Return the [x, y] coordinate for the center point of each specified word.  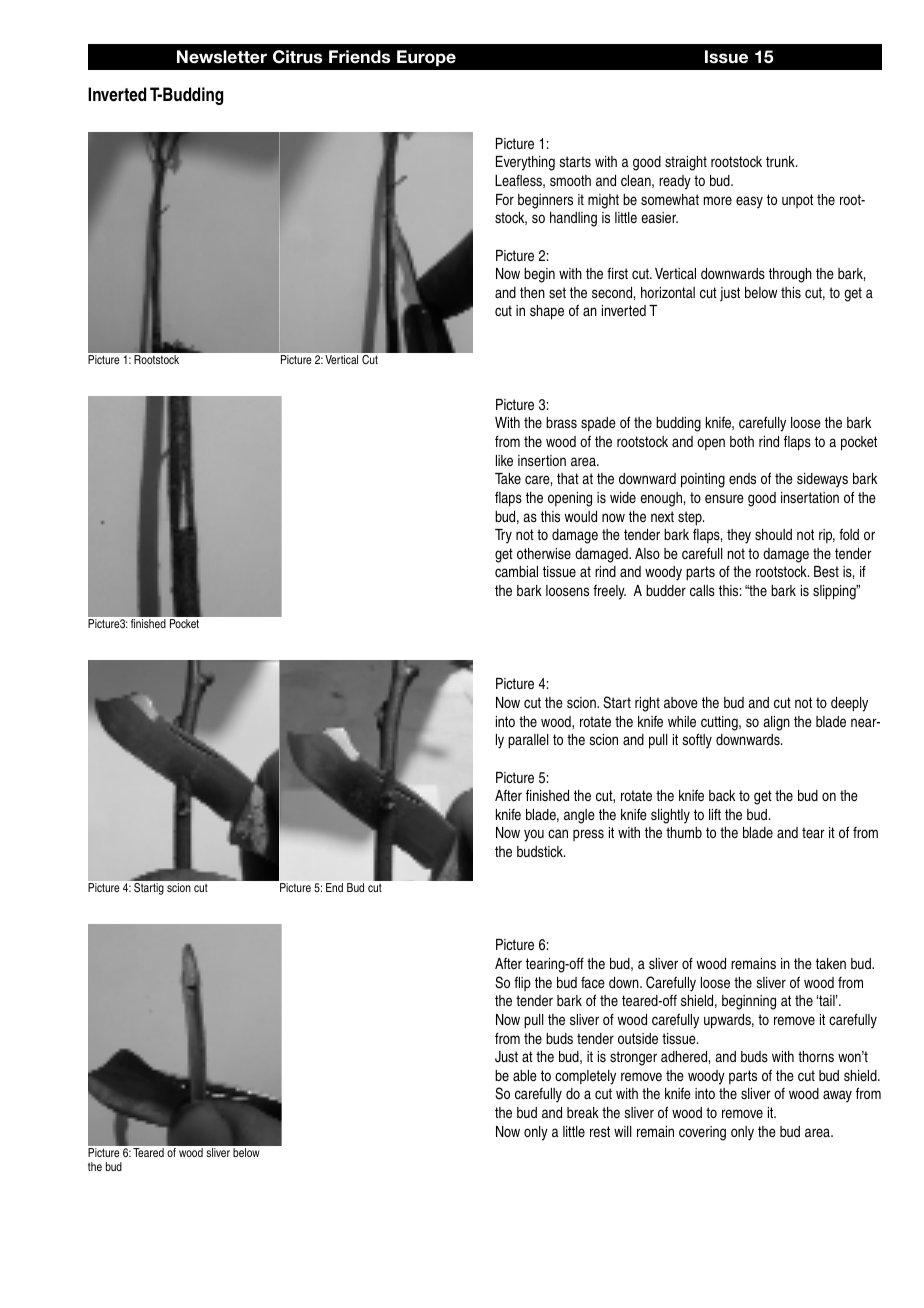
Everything [525, 163]
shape [547, 312]
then [532, 292]
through [790, 275]
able [525, 1075]
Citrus [297, 57]
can [558, 833]
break [583, 1112]
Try [503, 536]
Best [826, 571]
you [534, 835]
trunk [781, 161]
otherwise [544, 553]
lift [715, 814]
